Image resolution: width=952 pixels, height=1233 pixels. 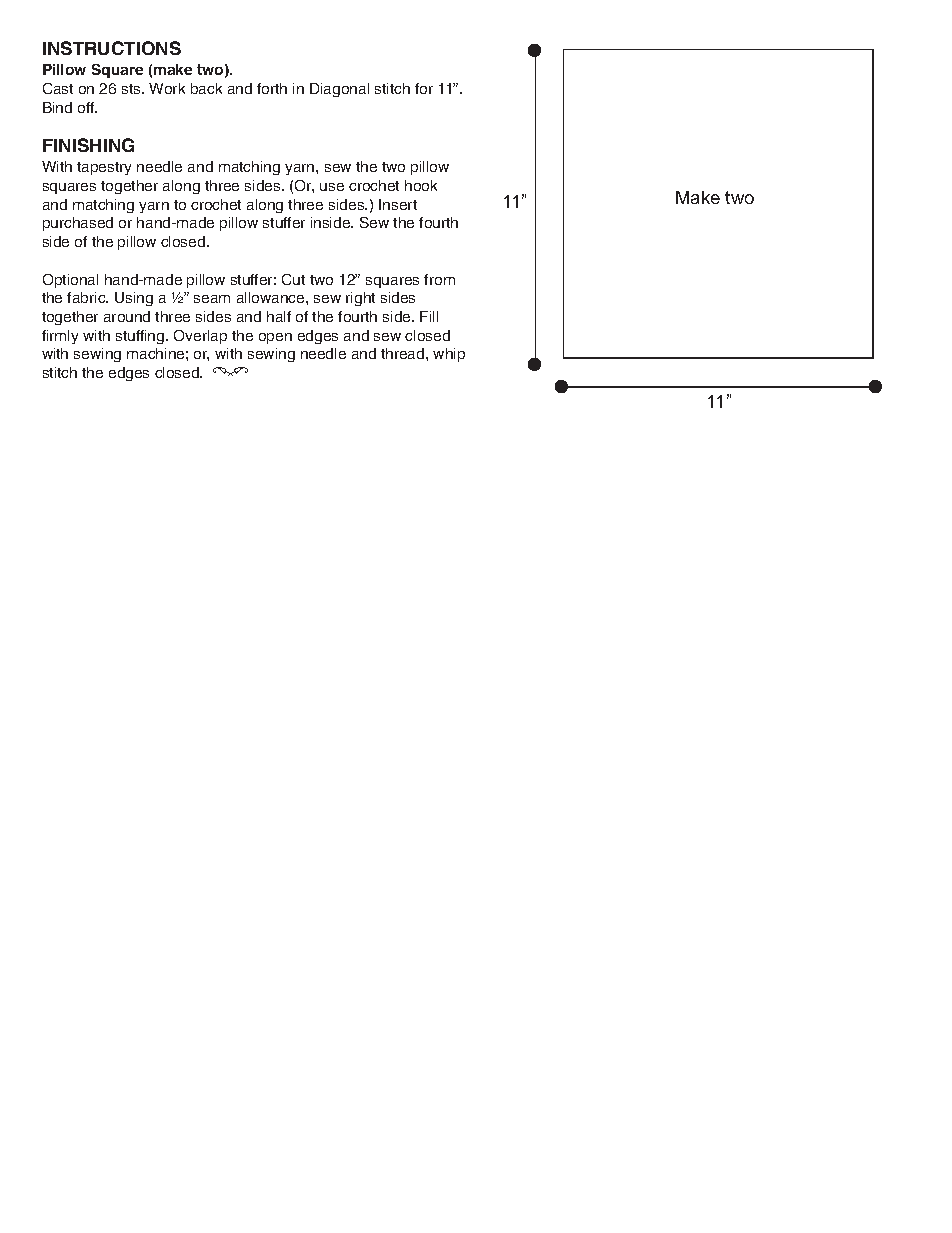 I want to click on forth, so click(x=272, y=88).
